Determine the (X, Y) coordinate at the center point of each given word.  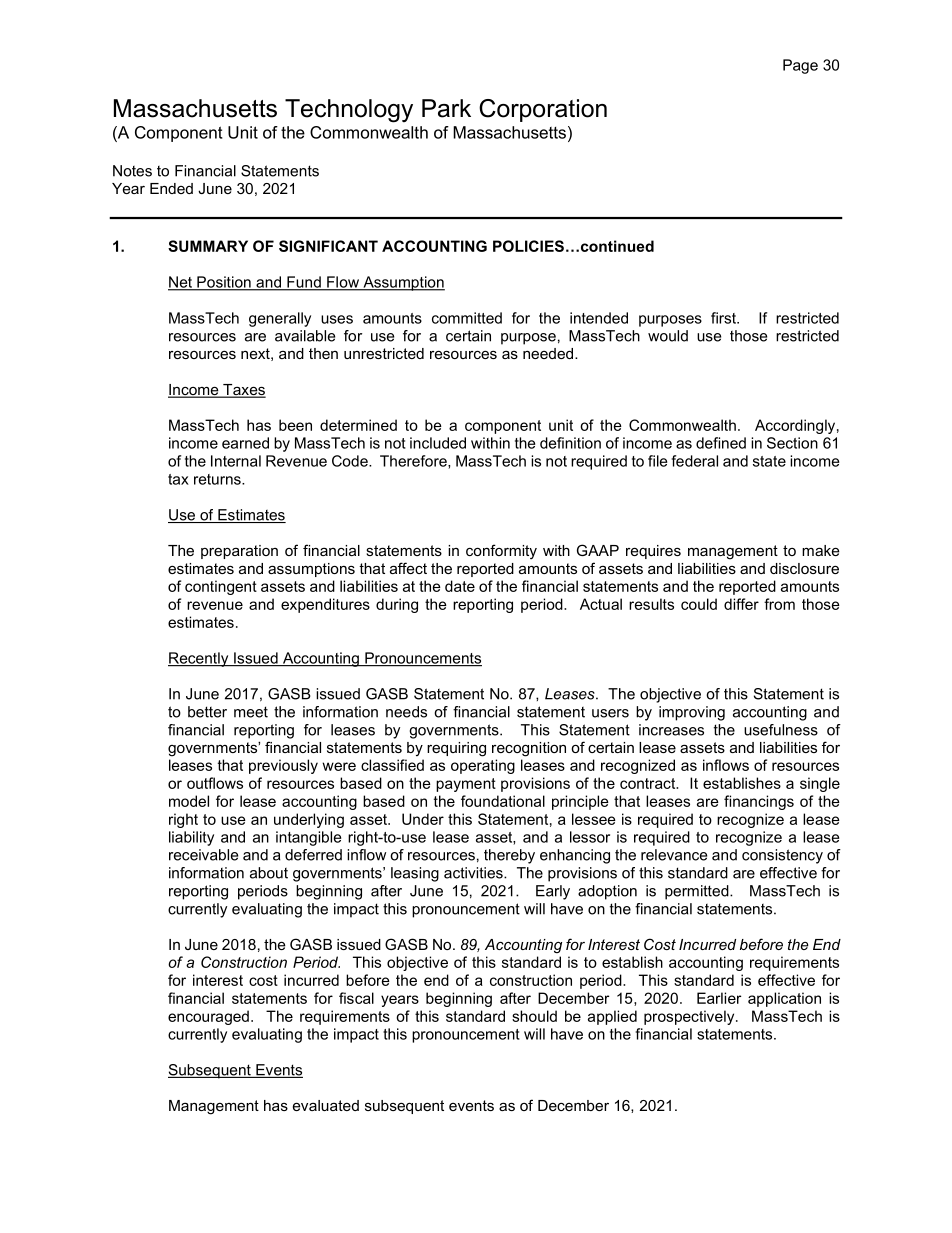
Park (446, 108)
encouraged (208, 1017)
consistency (782, 856)
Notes (132, 171)
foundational (503, 801)
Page (800, 66)
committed (467, 318)
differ (741, 604)
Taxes (243, 391)
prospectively (690, 1017)
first (724, 318)
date (460, 586)
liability (191, 838)
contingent (221, 587)
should (534, 1016)
